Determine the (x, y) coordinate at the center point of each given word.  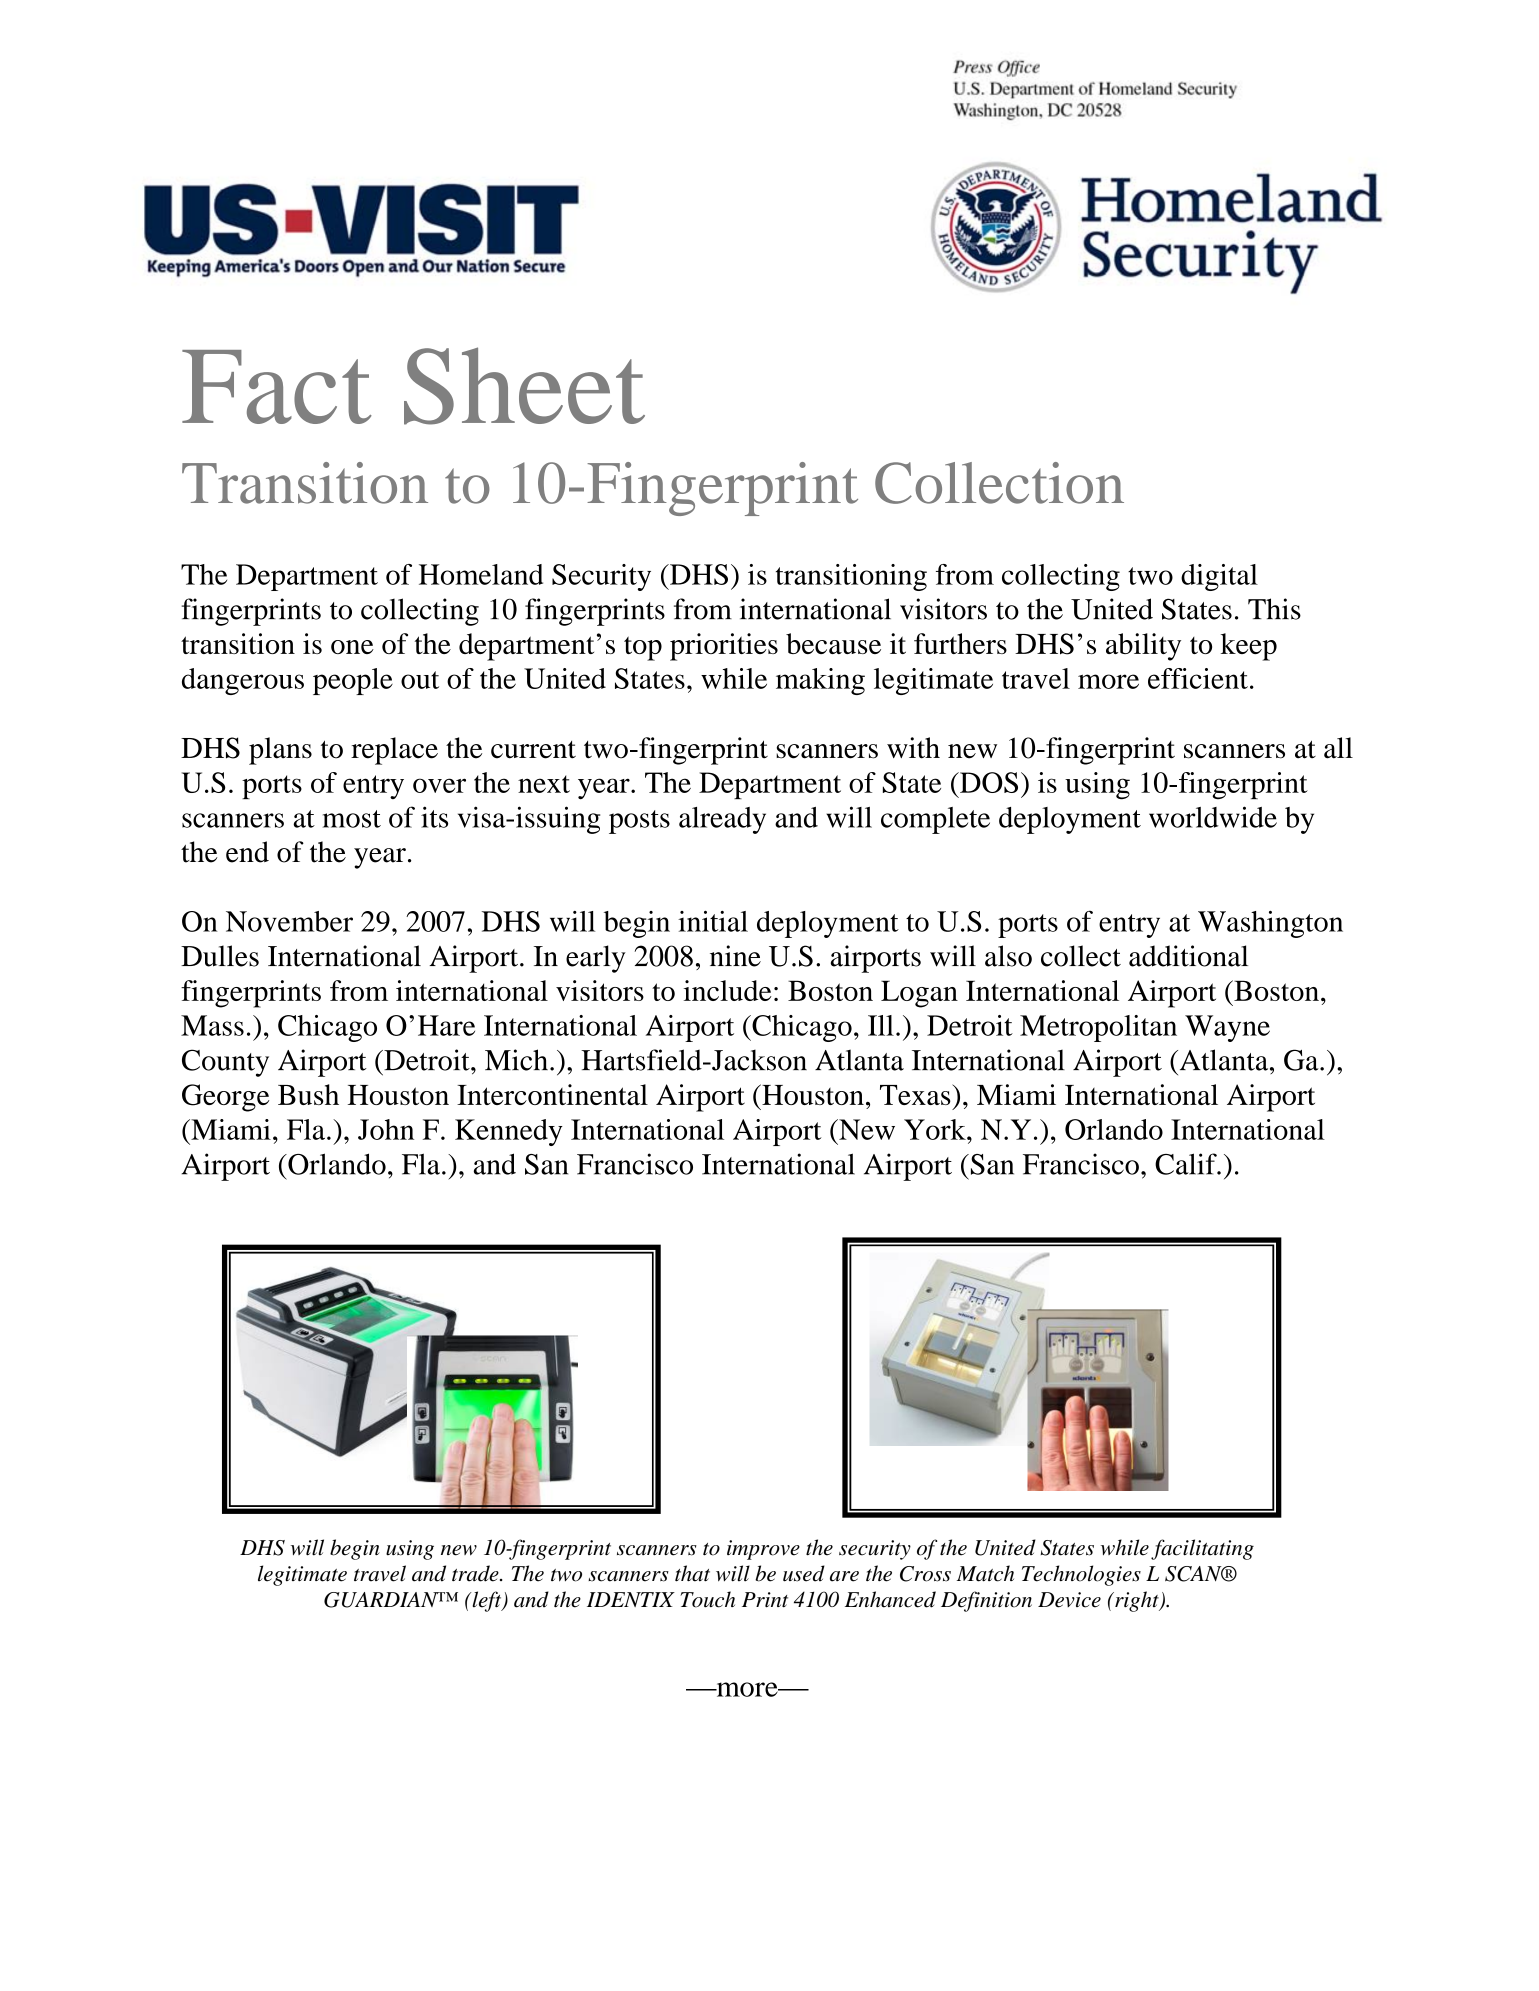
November (289, 921)
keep (1249, 647)
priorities (724, 647)
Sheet (524, 386)
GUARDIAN (382, 1600)
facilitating (1202, 1549)
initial (713, 921)
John (386, 1129)
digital (1219, 577)
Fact (277, 387)
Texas (916, 1094)
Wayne (1227, 1028)
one (352, 647)
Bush (308, 1094)
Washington (1270, 924)
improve (763, 1550)
